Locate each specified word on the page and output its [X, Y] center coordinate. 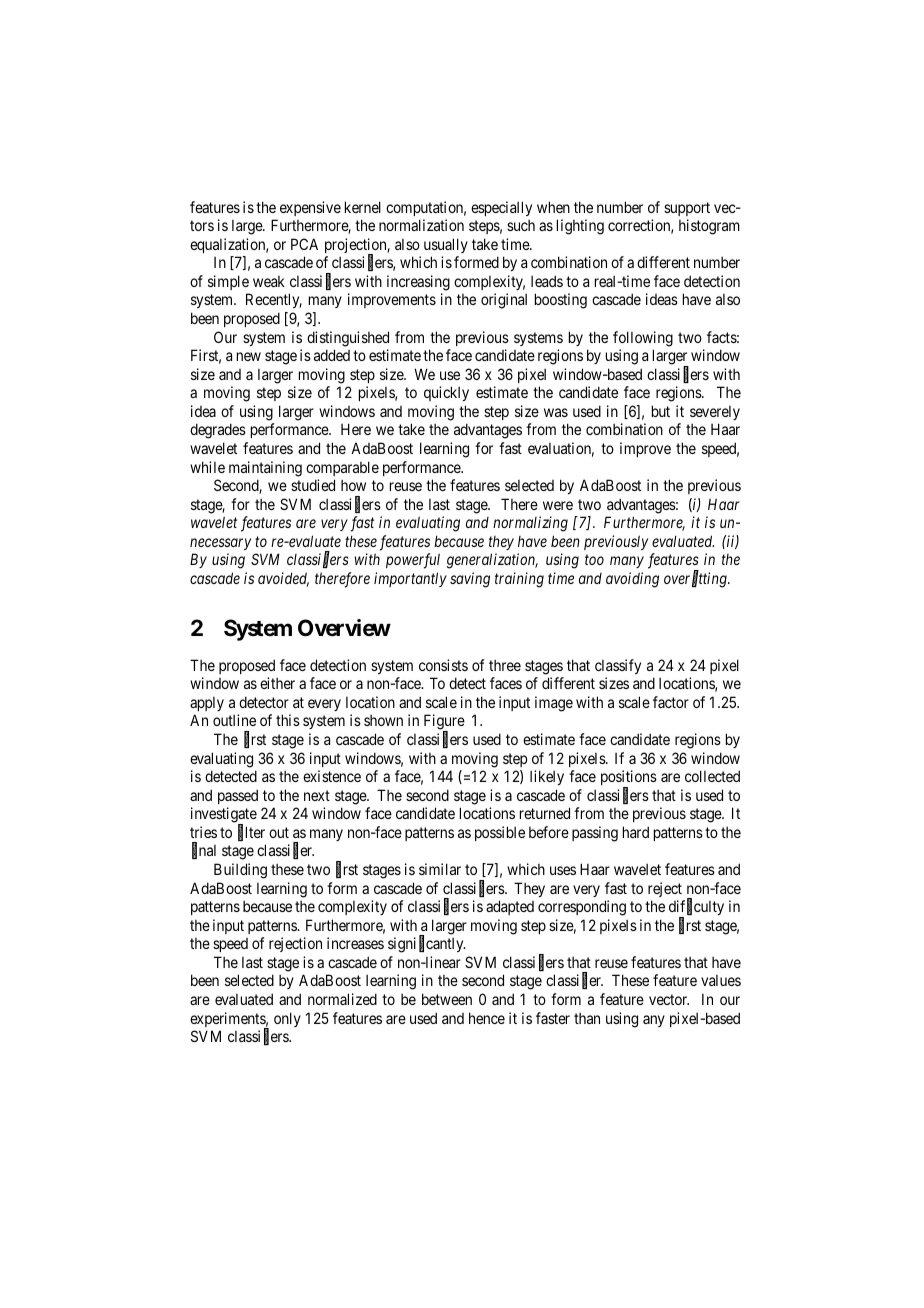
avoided [283, 579]
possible [500, 833]
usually [446, 245]
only [287, 1019]
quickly [446, 393]
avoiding [632, 580]
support [687, 209]
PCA [304, 244]
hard [636, 832]
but [661, 411]
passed [238, 796]
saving [470, 580]
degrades [218, 431]
